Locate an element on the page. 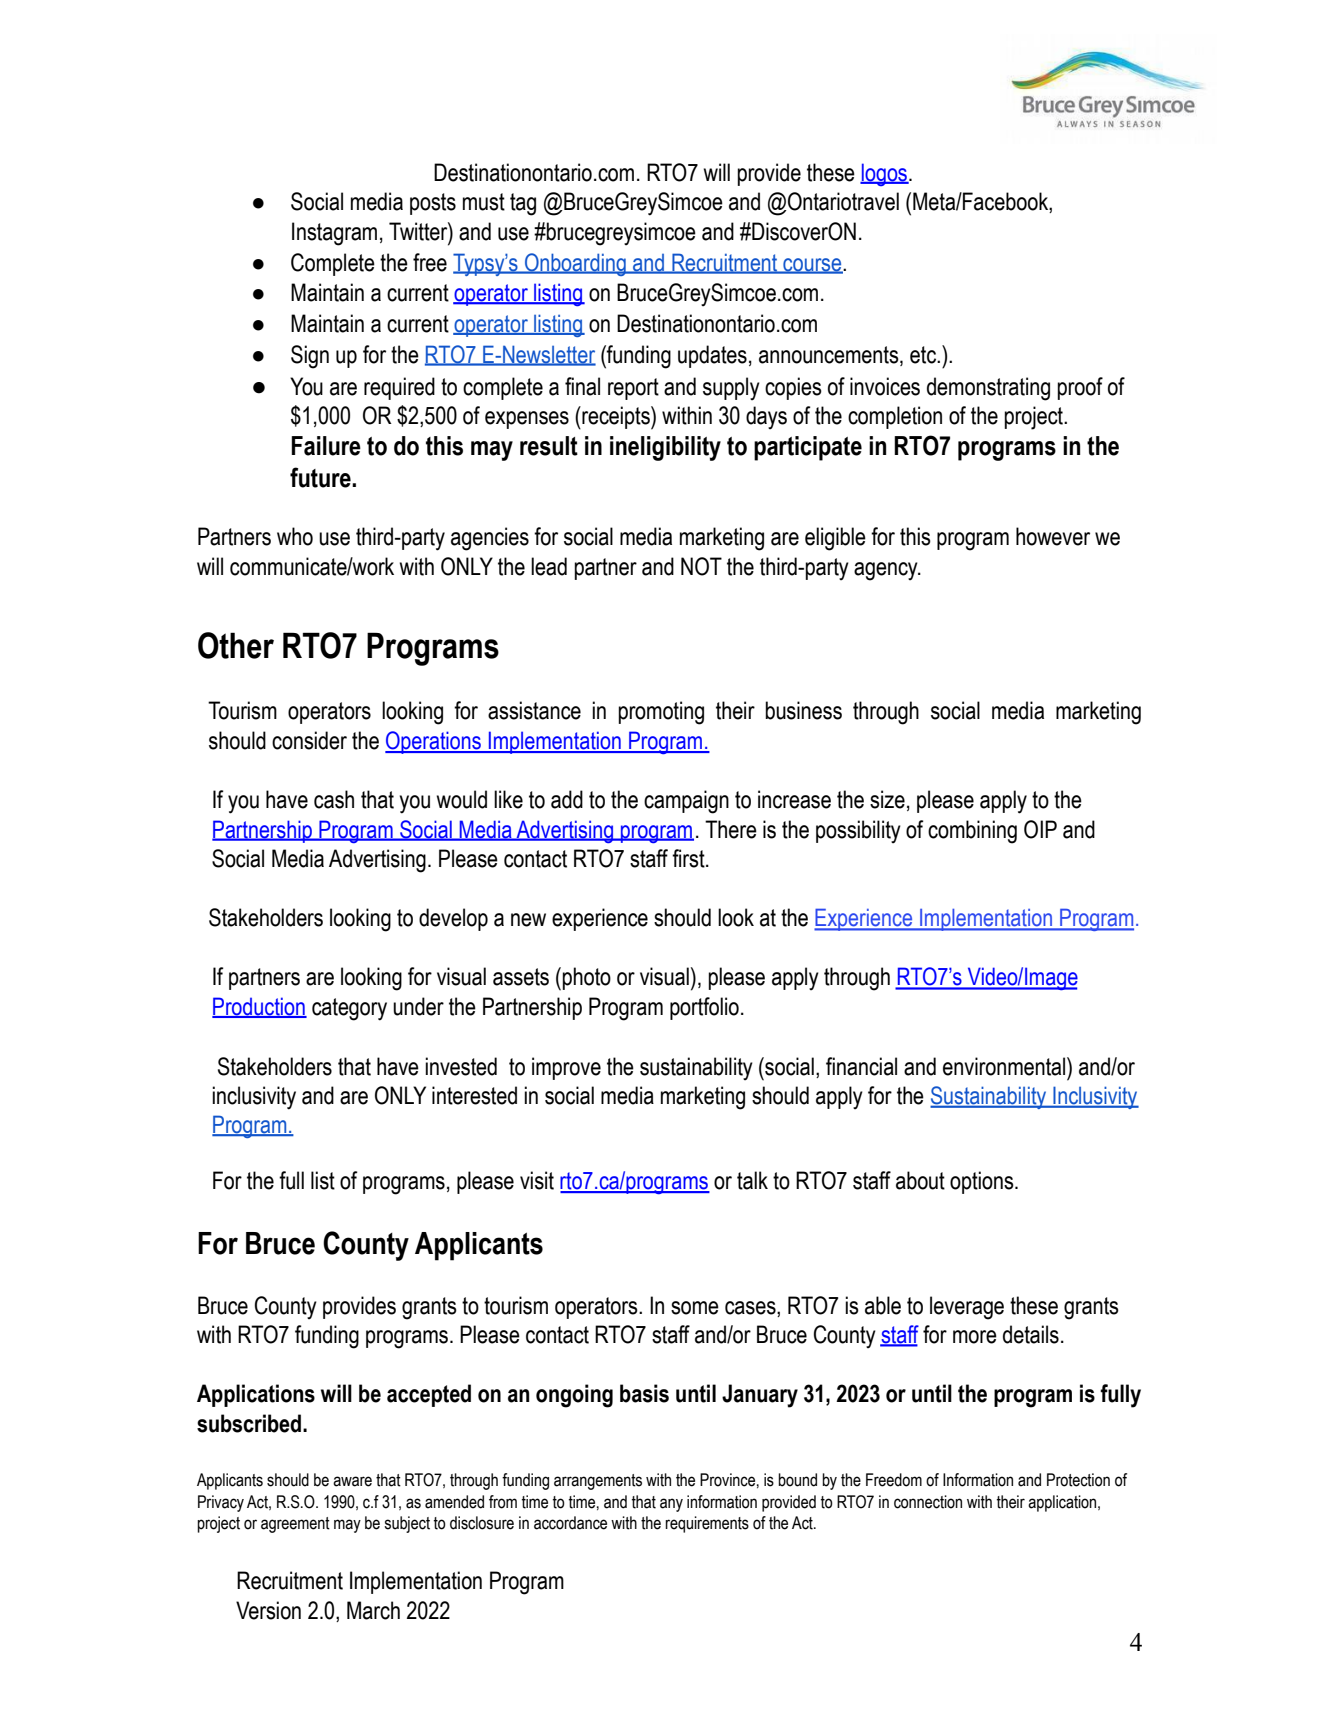 This image has width=1340, height=1734. category is located at coordinates (349, 1009).
